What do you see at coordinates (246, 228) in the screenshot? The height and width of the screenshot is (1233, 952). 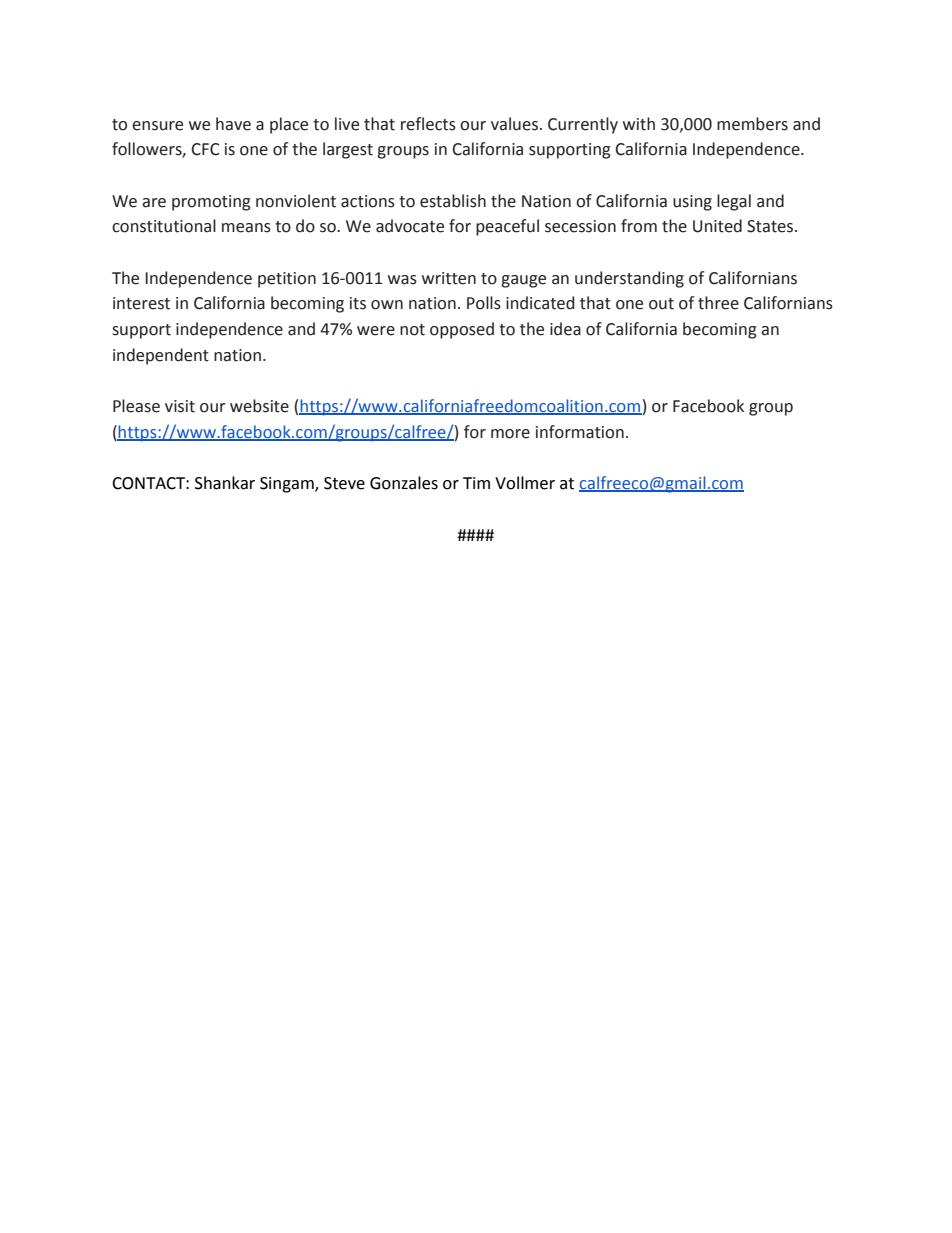 I see `means` at bounding box center [246, 228].
